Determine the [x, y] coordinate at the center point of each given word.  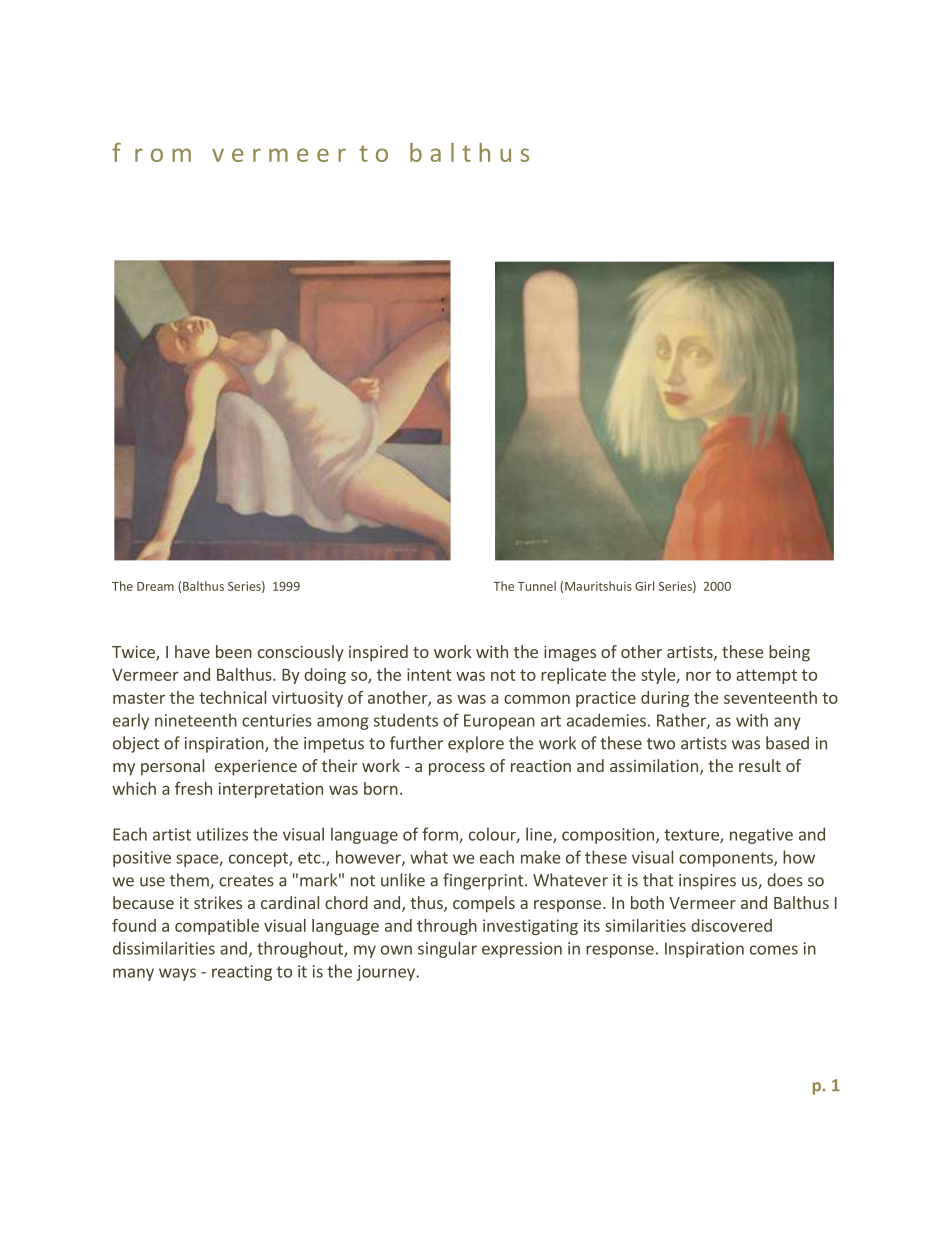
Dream [155, 586]
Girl [644, 586]
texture [692, 836]
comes [774, 950]
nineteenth [196, 720]
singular [447, 949]
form [441, 835]
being [789, 653]
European [499, 722]
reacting [242, 973]
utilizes [222, 834]
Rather [682, 721]
